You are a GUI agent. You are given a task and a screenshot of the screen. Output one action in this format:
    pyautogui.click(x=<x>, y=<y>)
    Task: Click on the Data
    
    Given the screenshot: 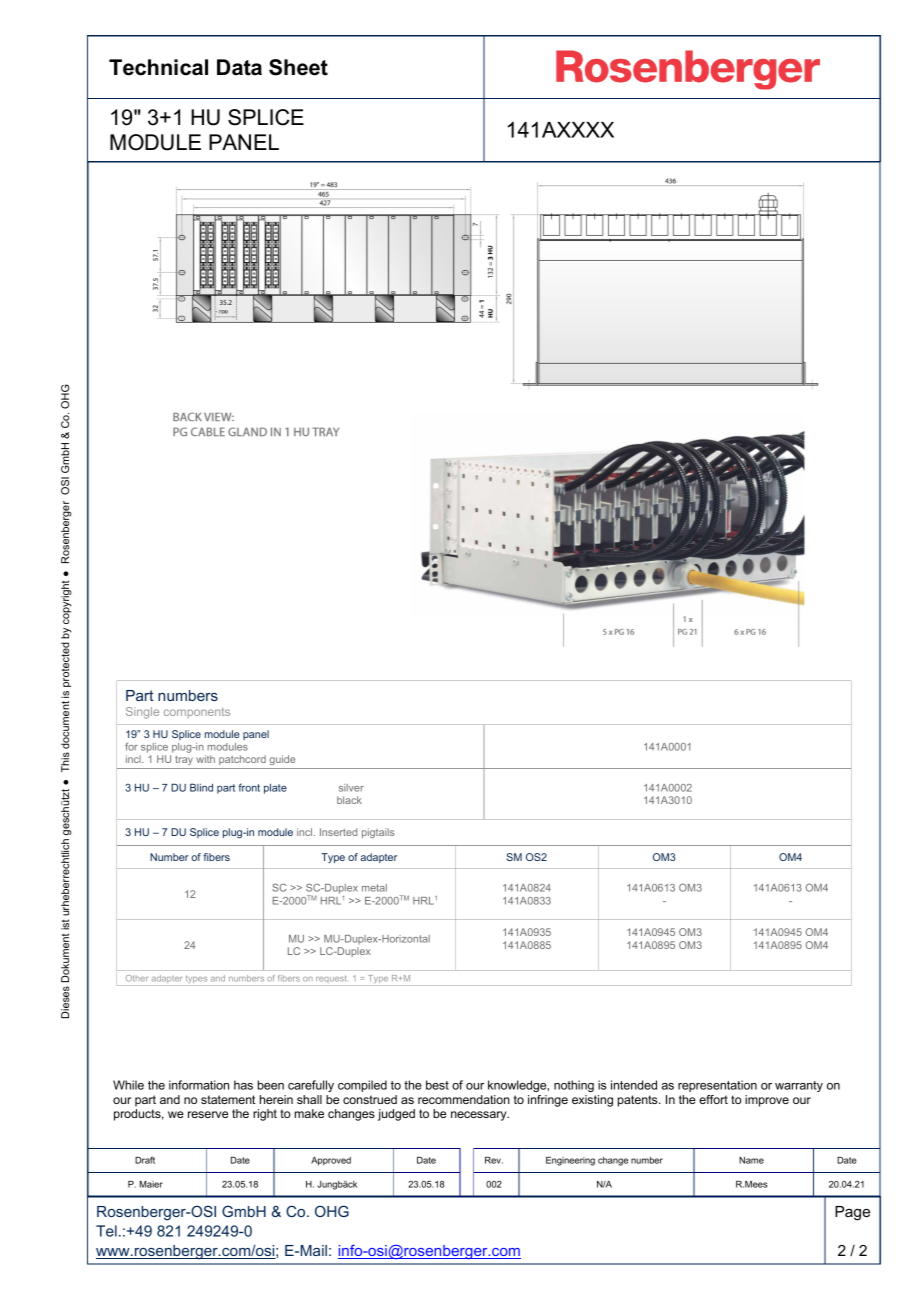 What is the action you would take?
    pyautogui.click(x=239, y=67)
